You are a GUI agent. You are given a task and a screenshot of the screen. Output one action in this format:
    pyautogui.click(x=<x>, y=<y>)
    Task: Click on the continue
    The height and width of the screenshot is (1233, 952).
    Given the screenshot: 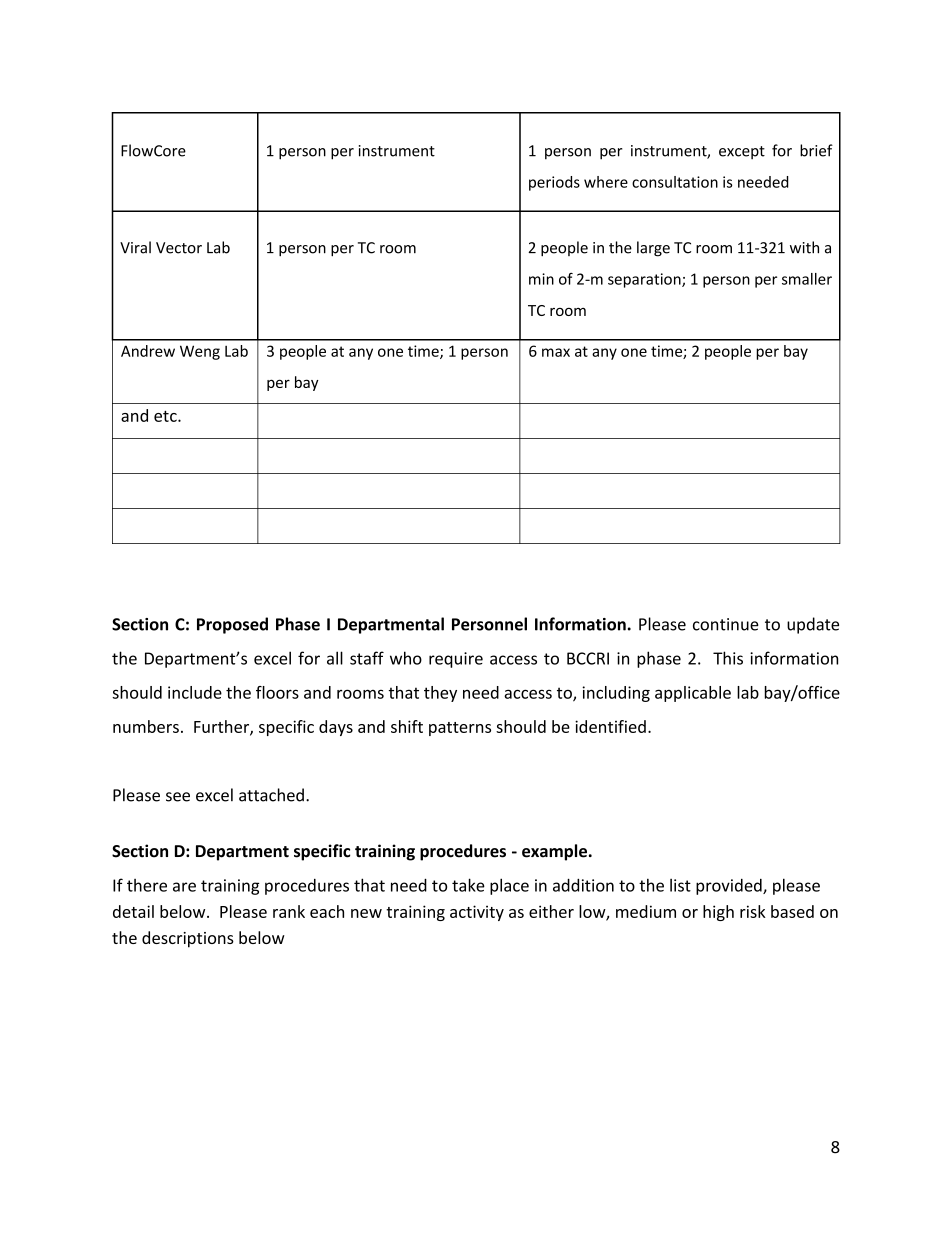 What is the action you would take?
    pyautogui.click(x=726, y=624)
